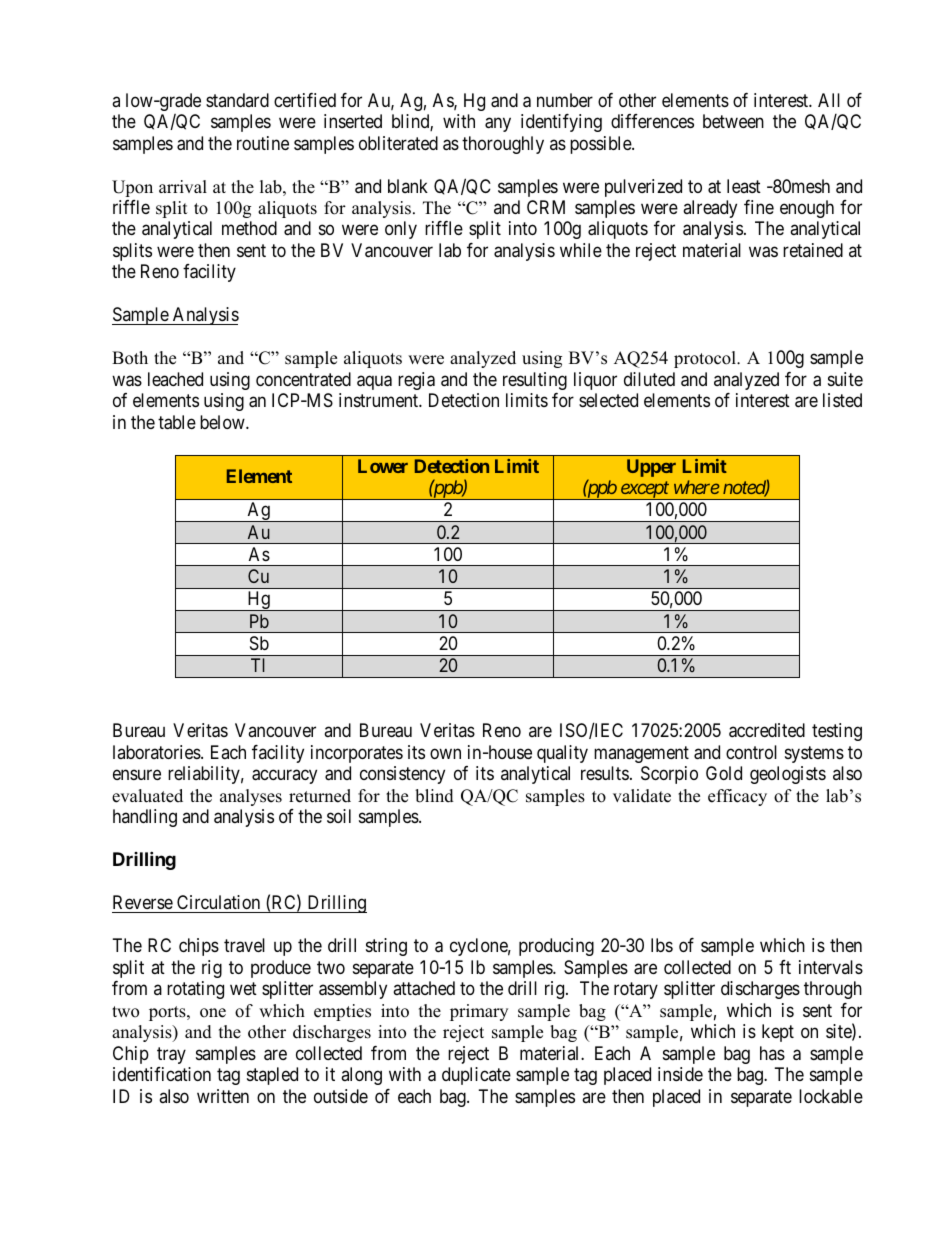 The image size is (952, 1233). I want to click on any, so click(498, 124).
